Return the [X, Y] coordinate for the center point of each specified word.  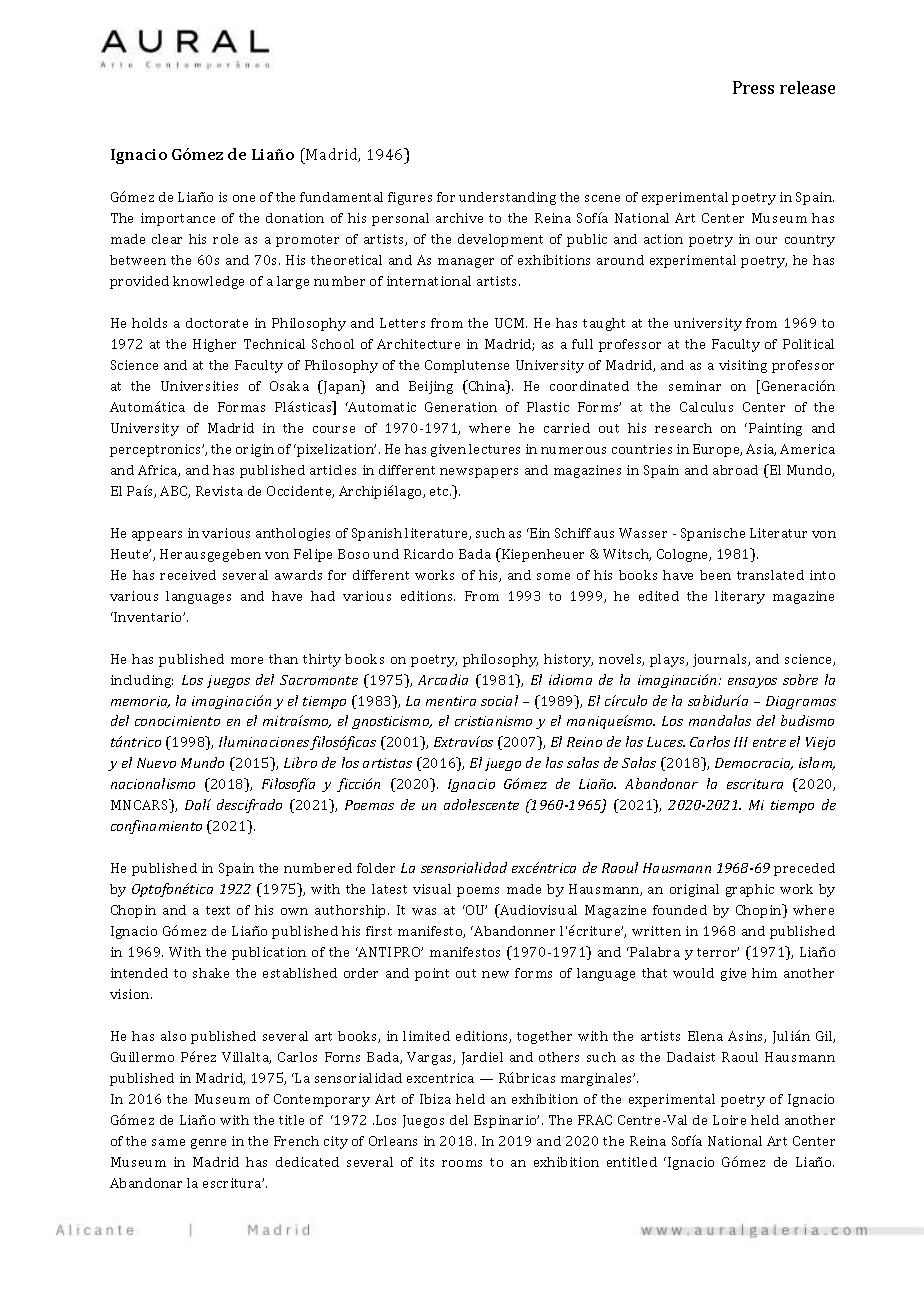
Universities [199, 386]
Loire [729, 1120]
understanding [507, 198]
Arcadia [443, 679]
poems [478, 892]
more [247, 660]
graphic [750, 890]
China [487, 387]
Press [753, 87]
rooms [462, 1163]
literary [740, 597]
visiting [743, 366]
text [218, 910]
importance [178, 219]
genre [208, 1144]
